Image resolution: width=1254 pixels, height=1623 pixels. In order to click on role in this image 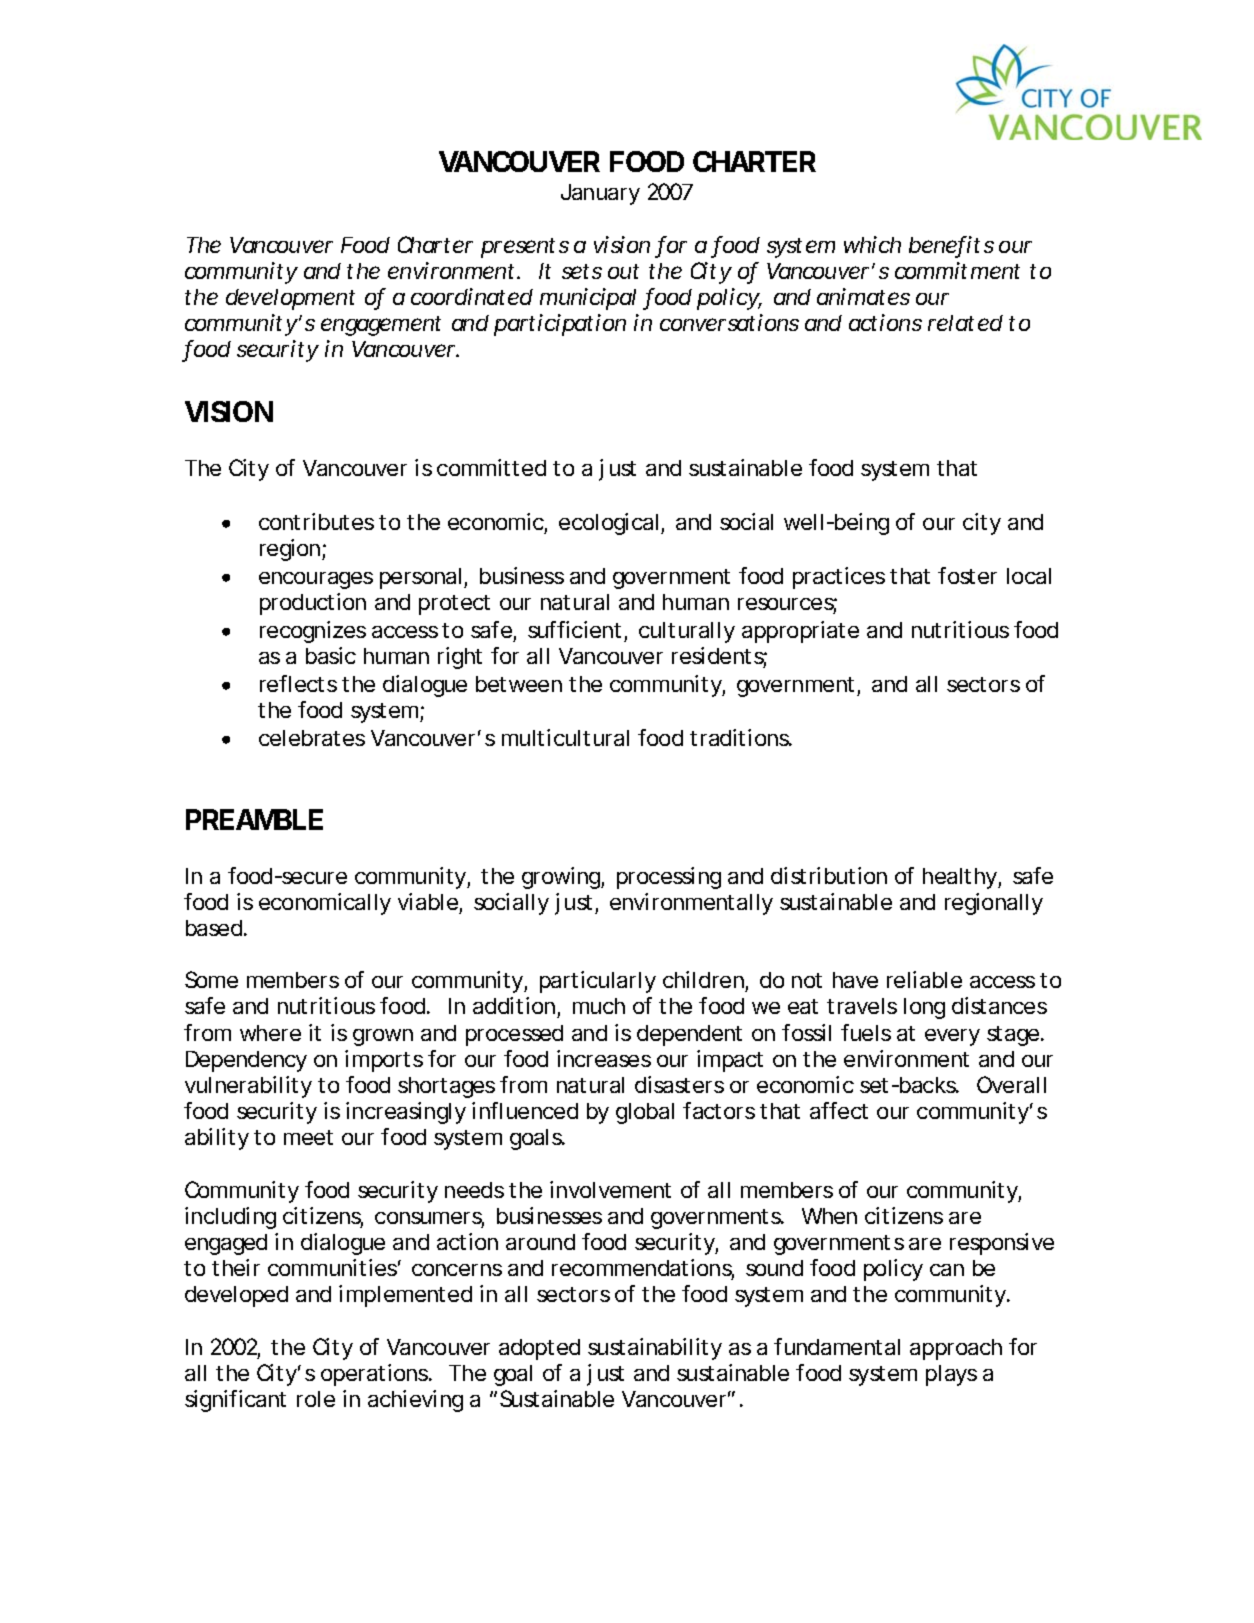, I will do `click(316, 1399)`.
